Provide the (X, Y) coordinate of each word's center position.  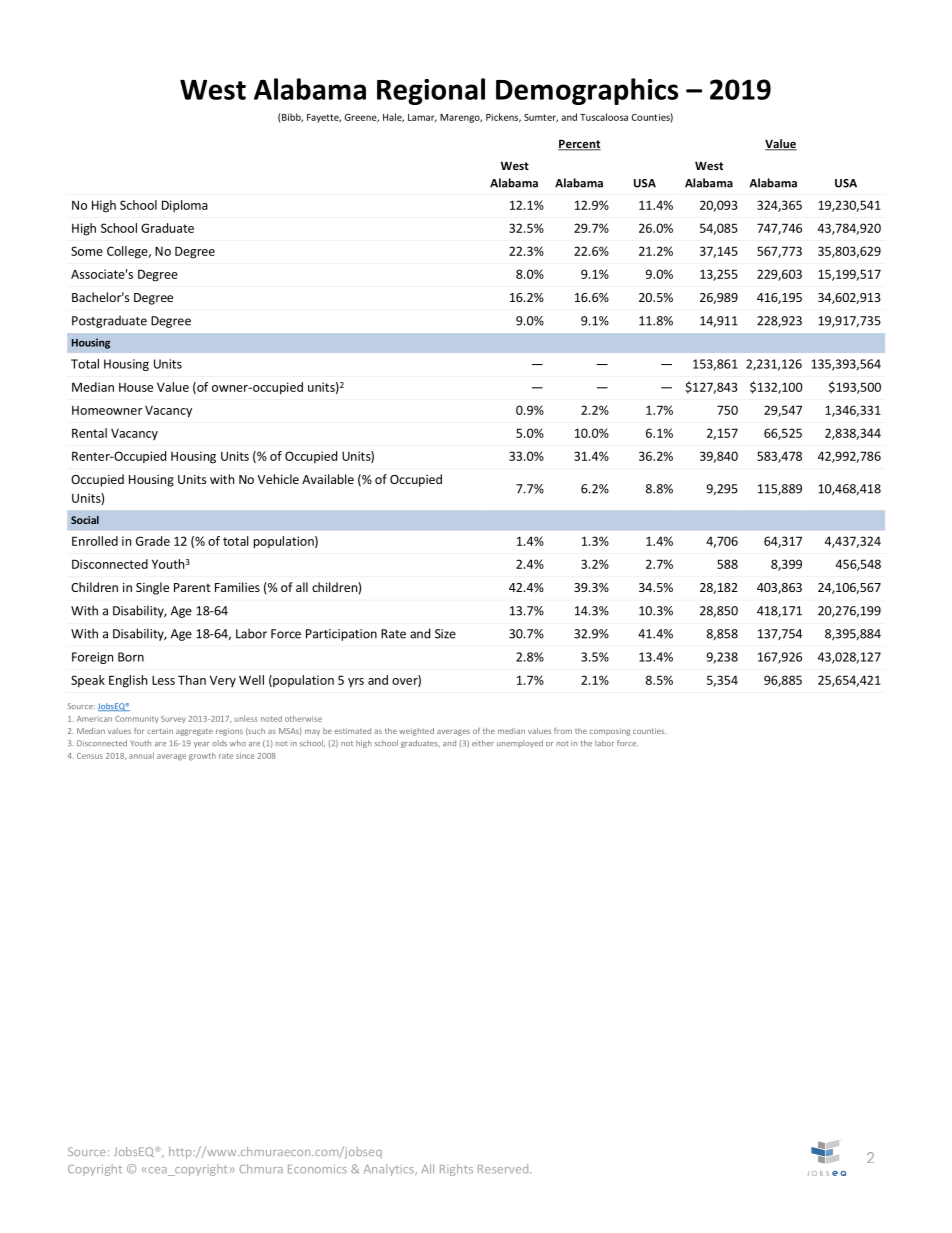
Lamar (422, 118)
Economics (317, 1169)
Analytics (390, 1170)
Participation (341, 635)
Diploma (185, 206)
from (563, 731)
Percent (579, 145)
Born (131, 657)
